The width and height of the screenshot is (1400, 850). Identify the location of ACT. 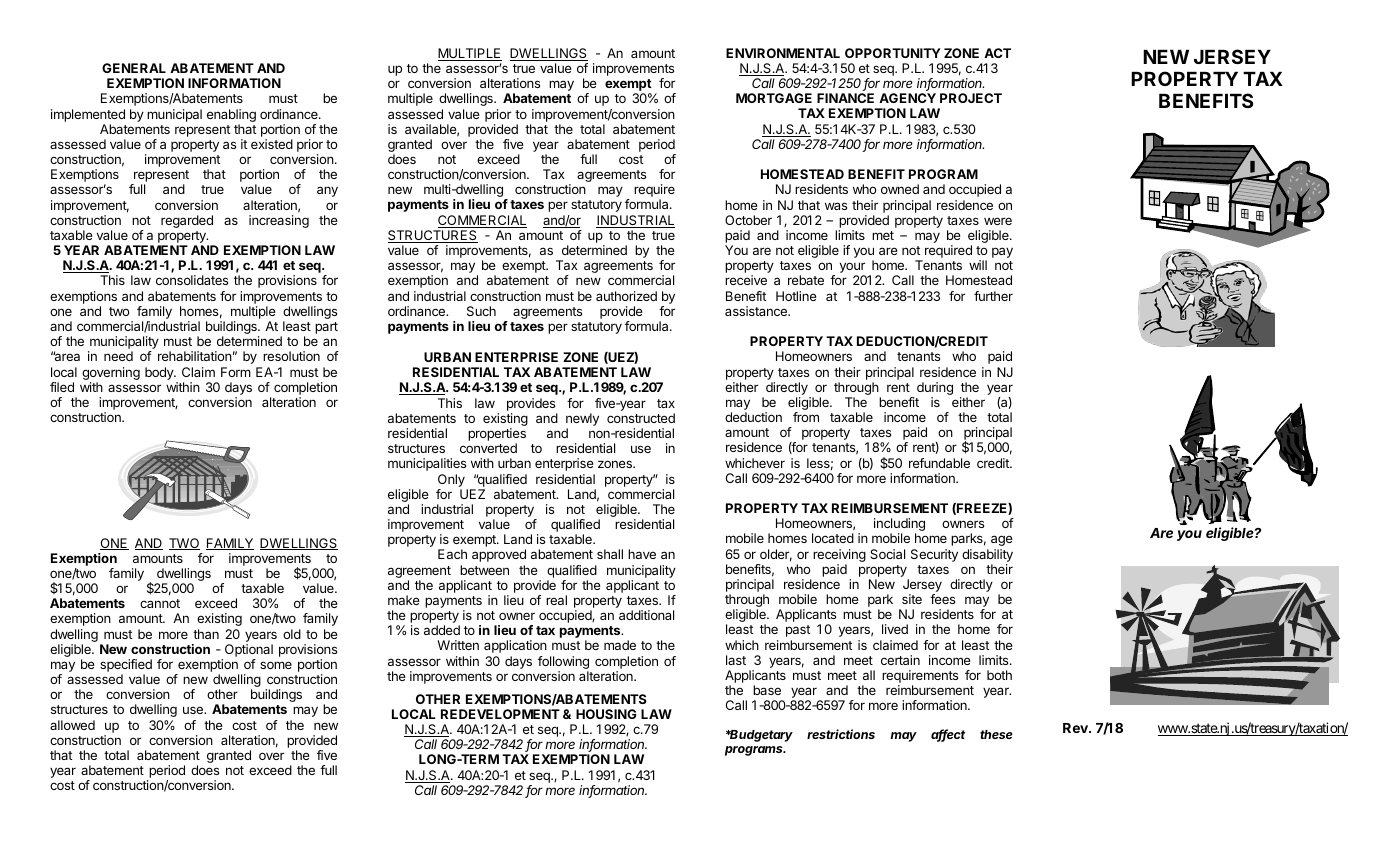
(997, 53).
